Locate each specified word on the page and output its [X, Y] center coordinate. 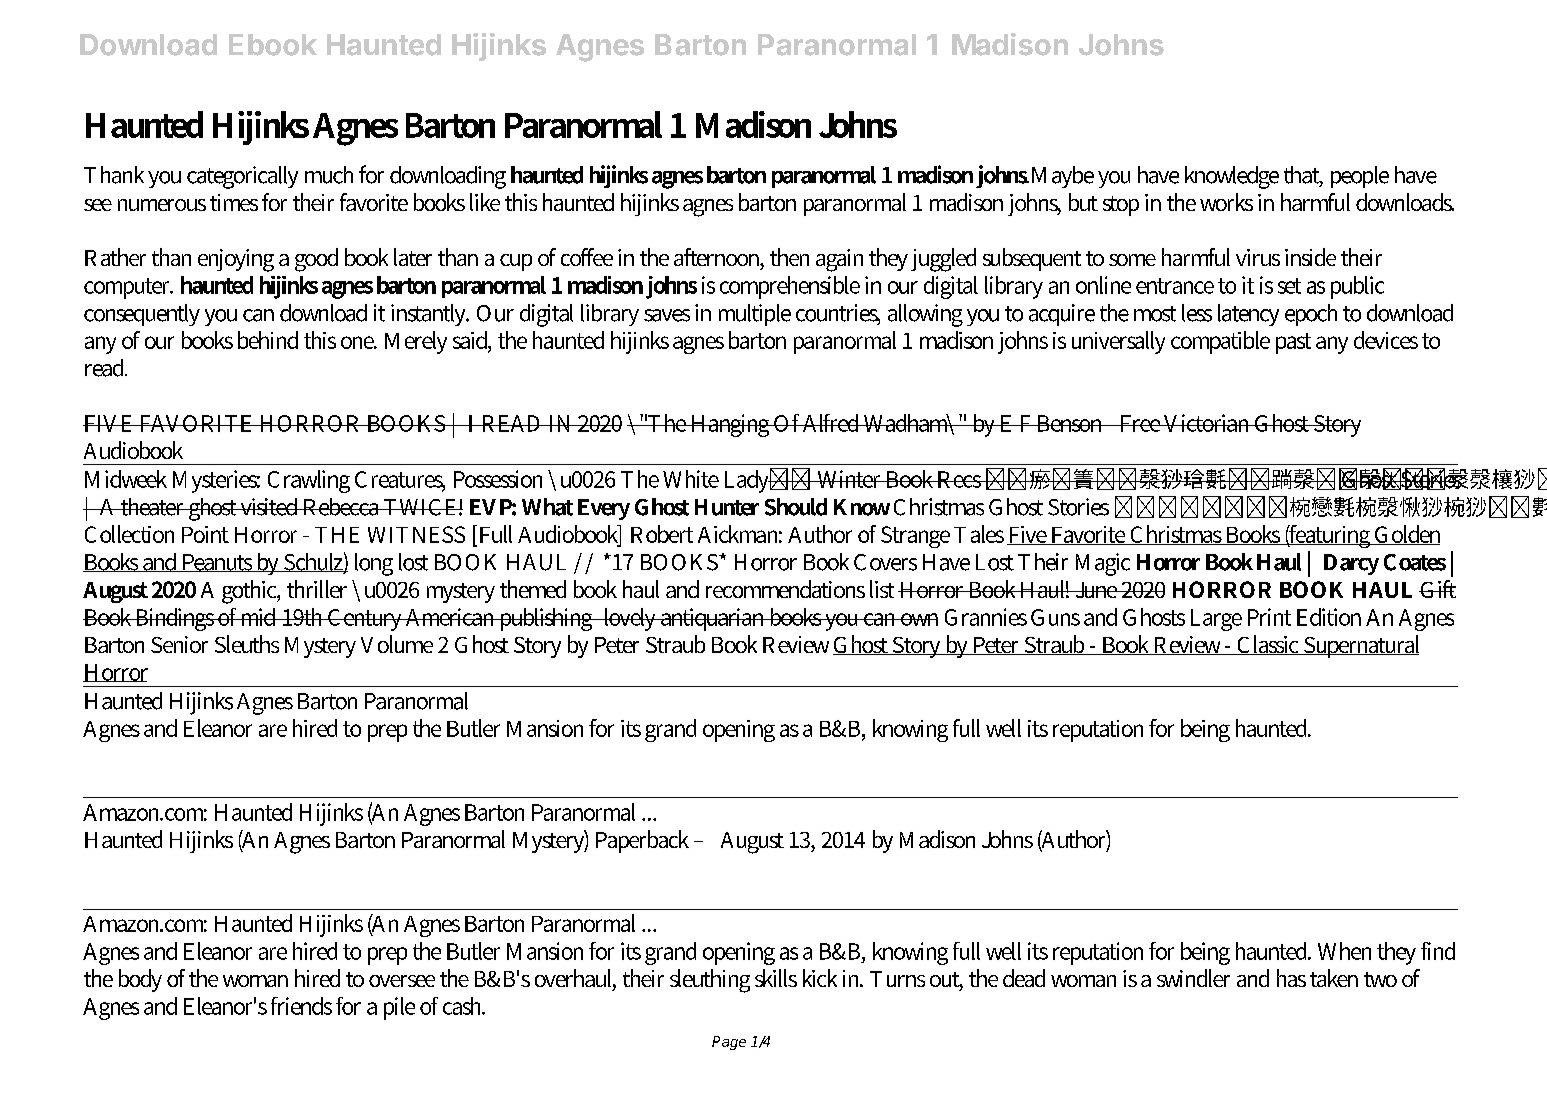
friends [301, 1006]
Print [1269, 617]
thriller [317, 589]
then [789, 257]
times [234, 202]
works [1226, 202]
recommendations [785, 589]
